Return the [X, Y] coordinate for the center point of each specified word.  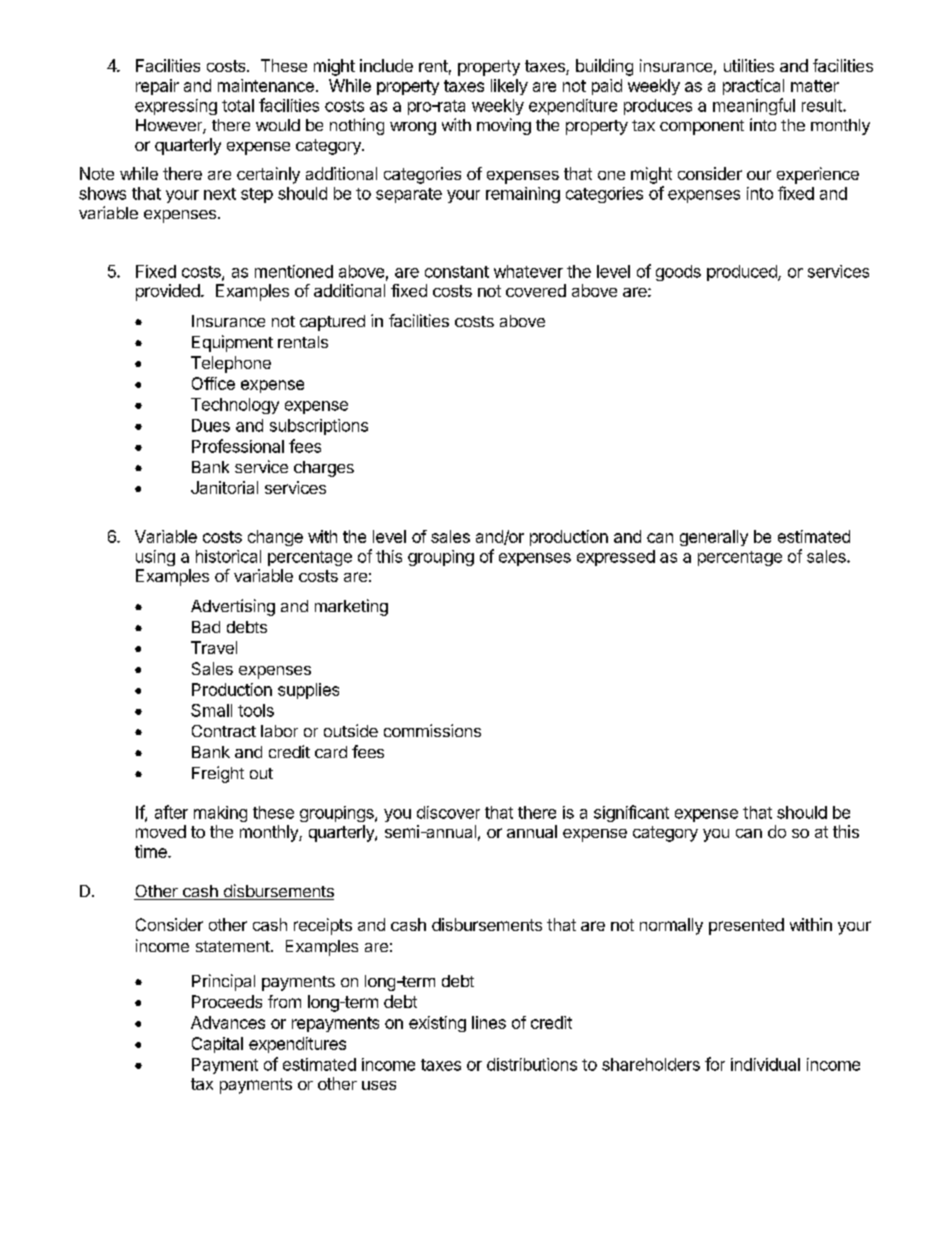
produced [743, 273]
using [155, 558]
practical [753, 87]
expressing [176, 107]
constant [457, 272]
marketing [351, 607]
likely [509, 87]
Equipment [232, 343]
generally [714, 538]
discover [448, 812]
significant [631, 813]
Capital [217, 1045]
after [171, 812]
